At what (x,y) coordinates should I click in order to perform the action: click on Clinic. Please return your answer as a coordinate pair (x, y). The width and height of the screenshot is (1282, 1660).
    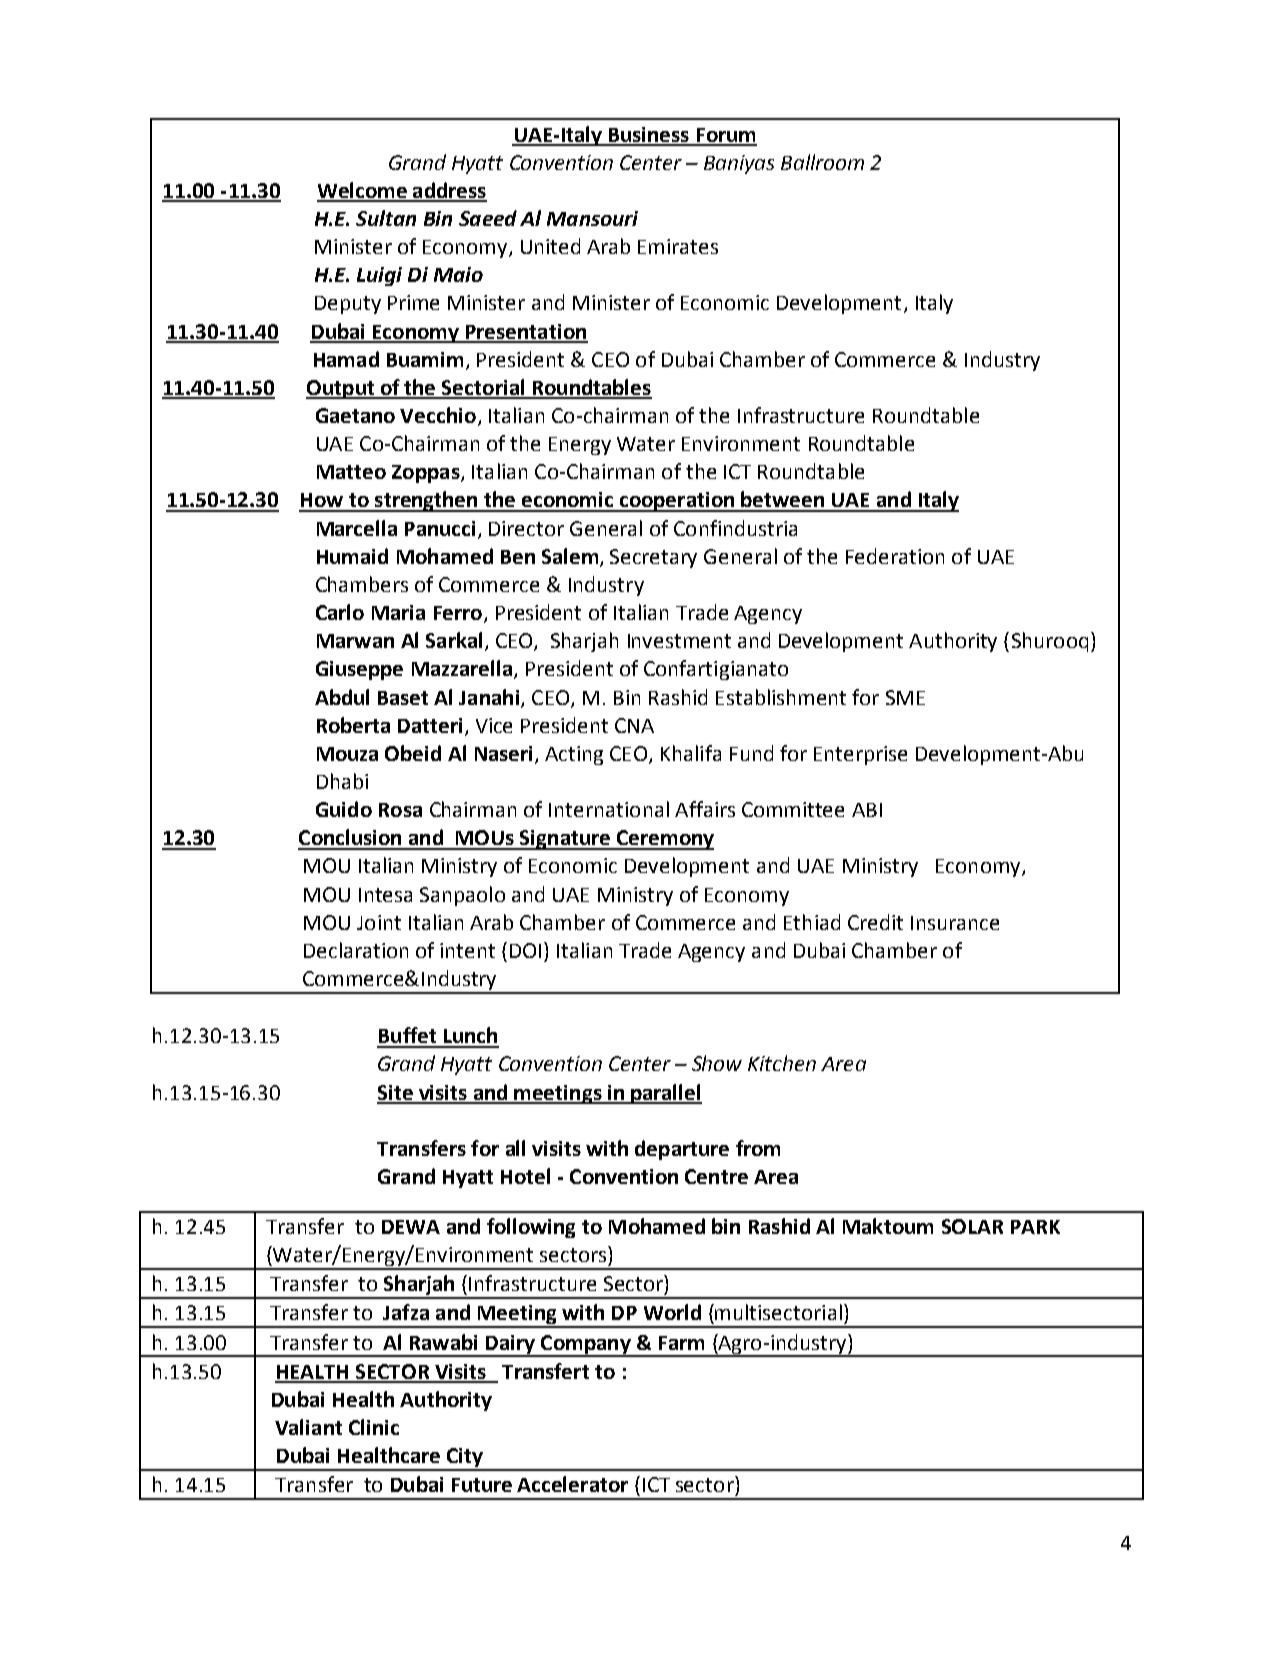
    Looking at the image, I should click on (374, 1427).
